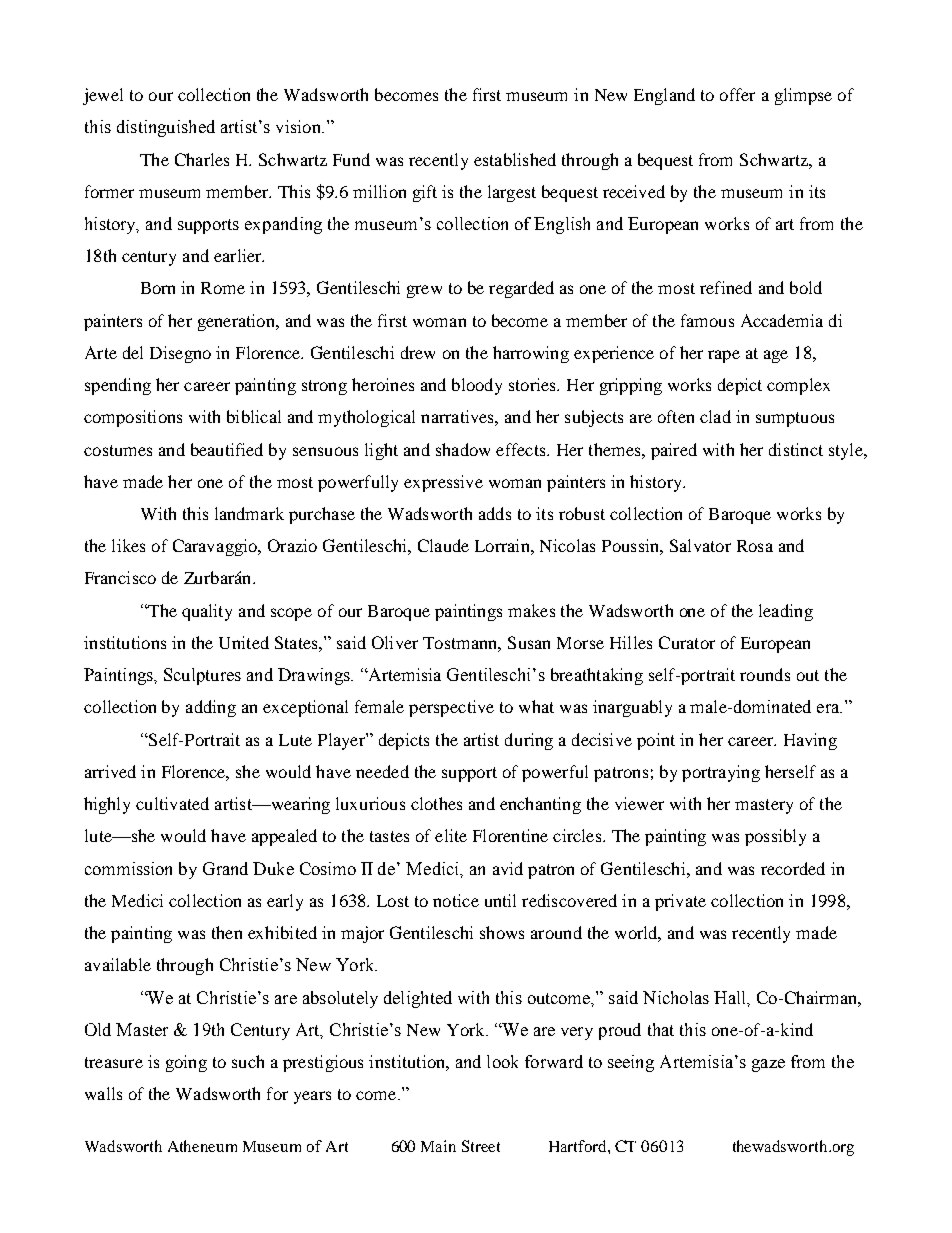 Image resolution: width=952 pixels, height=1233 pixels. Describe the element at coordinates (531, 610) in the document. I see `makes` at that location.
